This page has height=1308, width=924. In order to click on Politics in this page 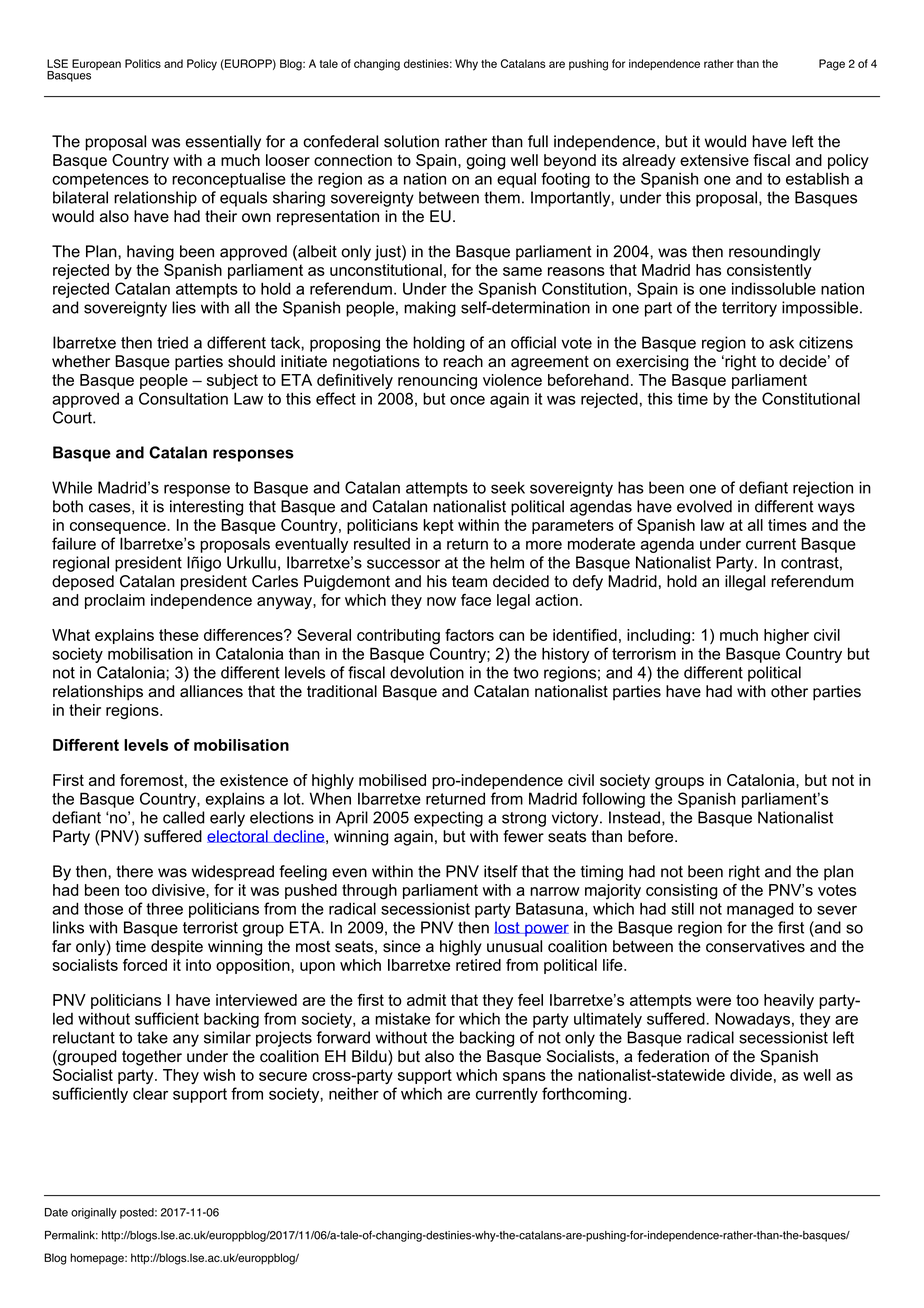, I will do `click(143, 63)`.
